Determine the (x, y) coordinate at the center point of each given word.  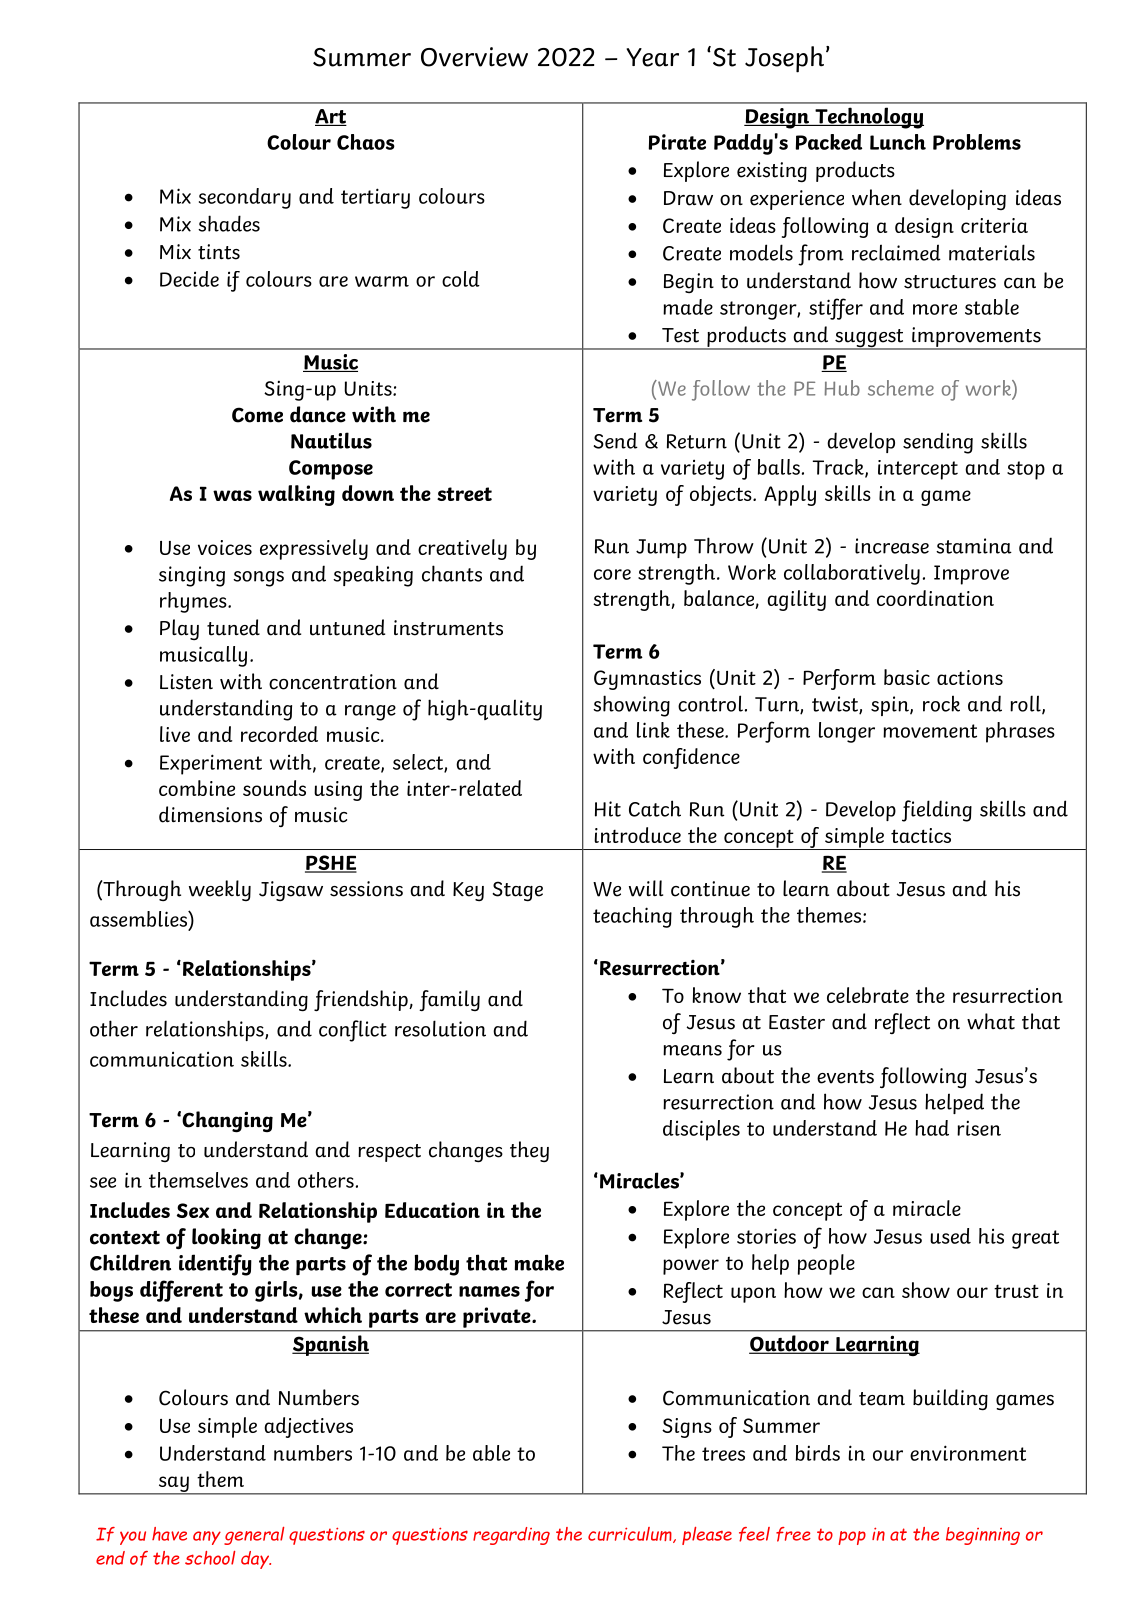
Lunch (898, 142)
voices (225, 547)
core (612, 574)
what (991, 1021)
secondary (245, 198)
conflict (353, 1031)
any (207, 1538)
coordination (935, 598)
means (692, 1050)
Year (652, 57)
